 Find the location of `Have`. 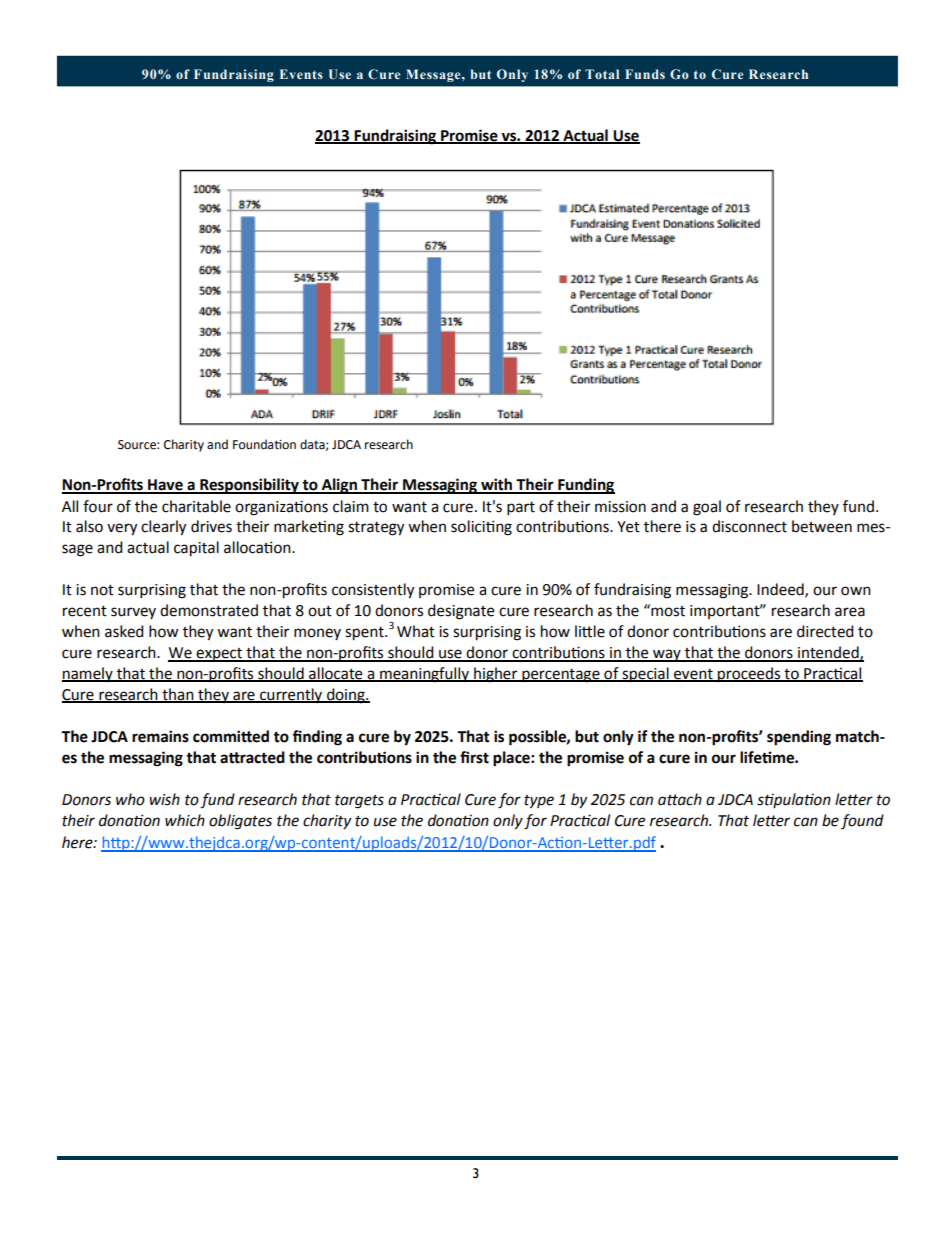

Have is located at coordinates (165, 486).
